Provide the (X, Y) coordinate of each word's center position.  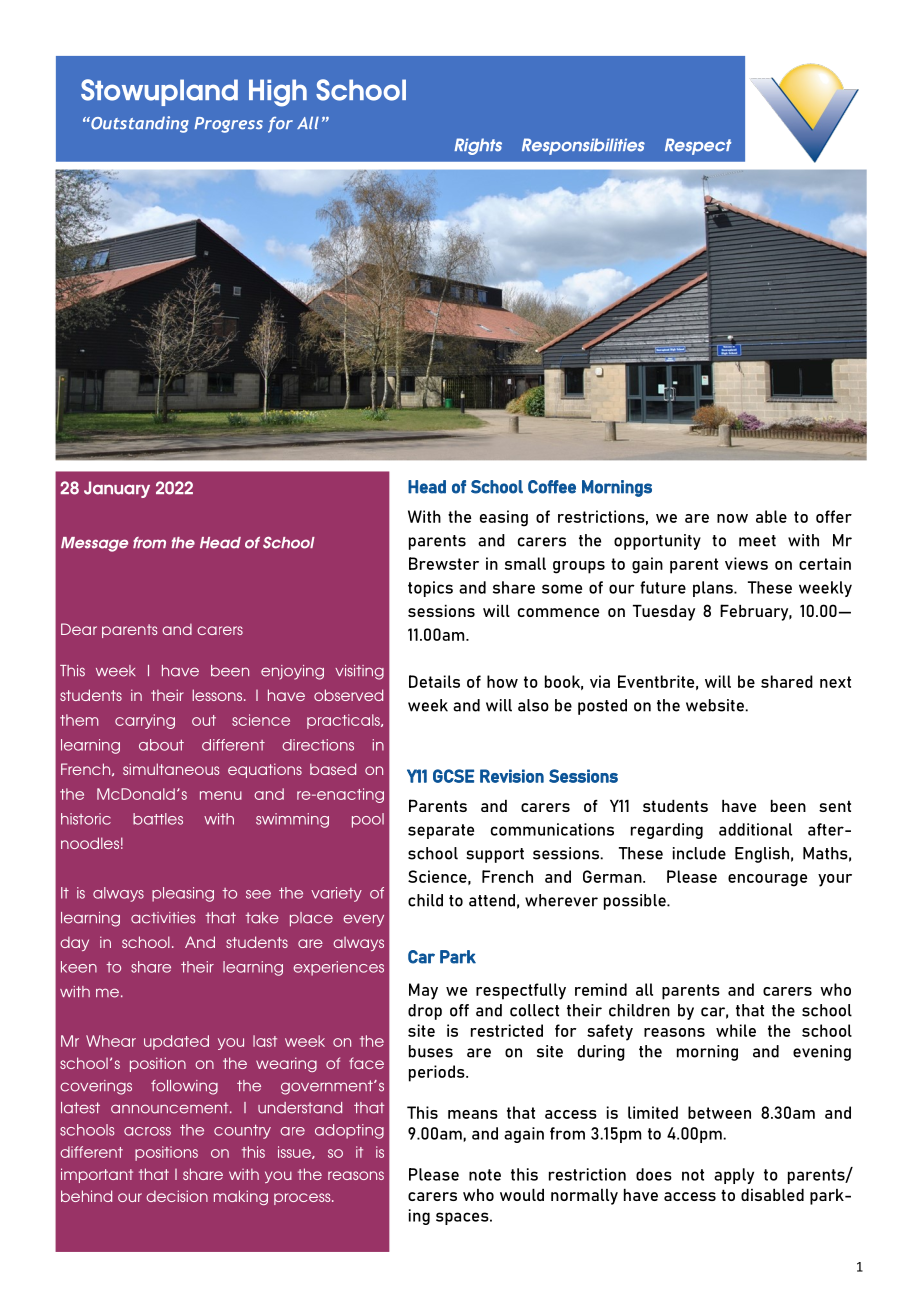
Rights (478, 146)
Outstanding (139, 124)
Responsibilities (583, 146)
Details (434, 681)
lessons (219, 695)
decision (177, 1196)
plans (714, 589)
